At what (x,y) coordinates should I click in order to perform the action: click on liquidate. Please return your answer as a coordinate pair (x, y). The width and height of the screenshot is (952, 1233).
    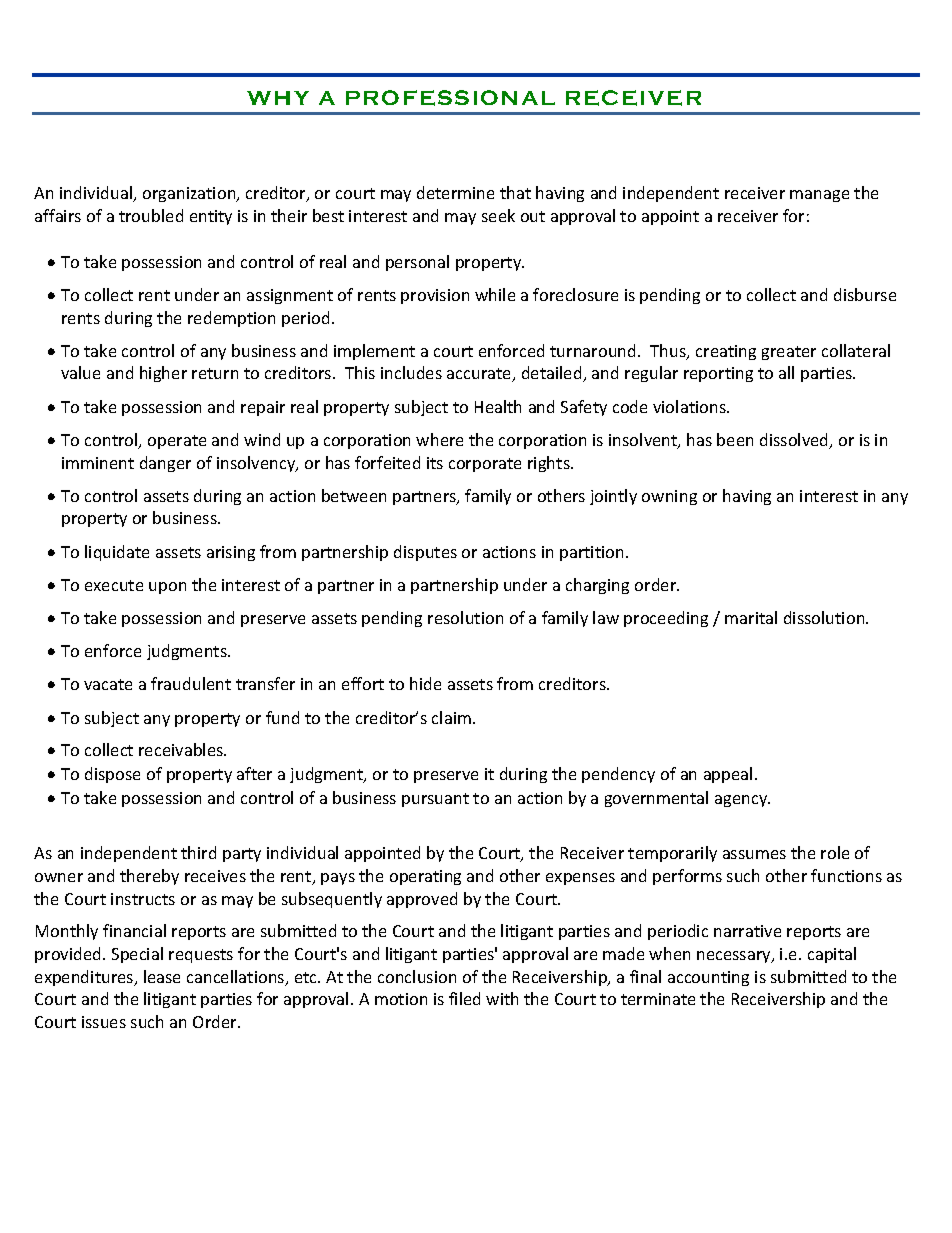
    Looking at the image, I should click on (117, 553).
